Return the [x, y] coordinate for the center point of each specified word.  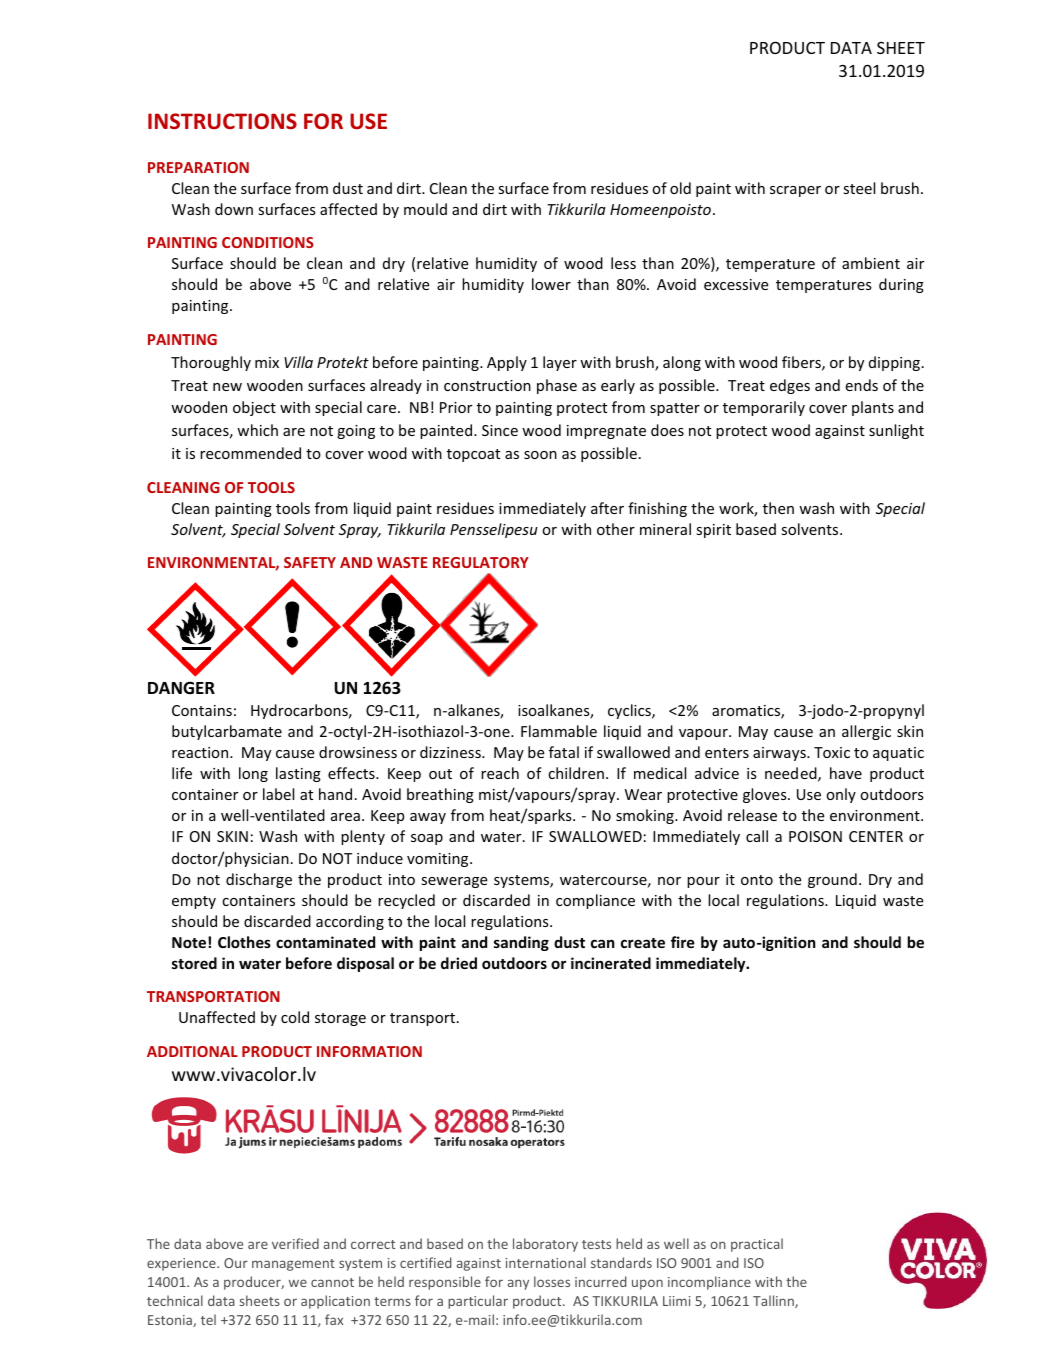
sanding [521, 943]
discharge [259, 880]
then [778, 508]
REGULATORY [481, 562]
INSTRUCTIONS [222, 121]
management [293, 1265]
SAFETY [310, 562]
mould [425, 209]
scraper [795, 191]
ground [832, 880]
